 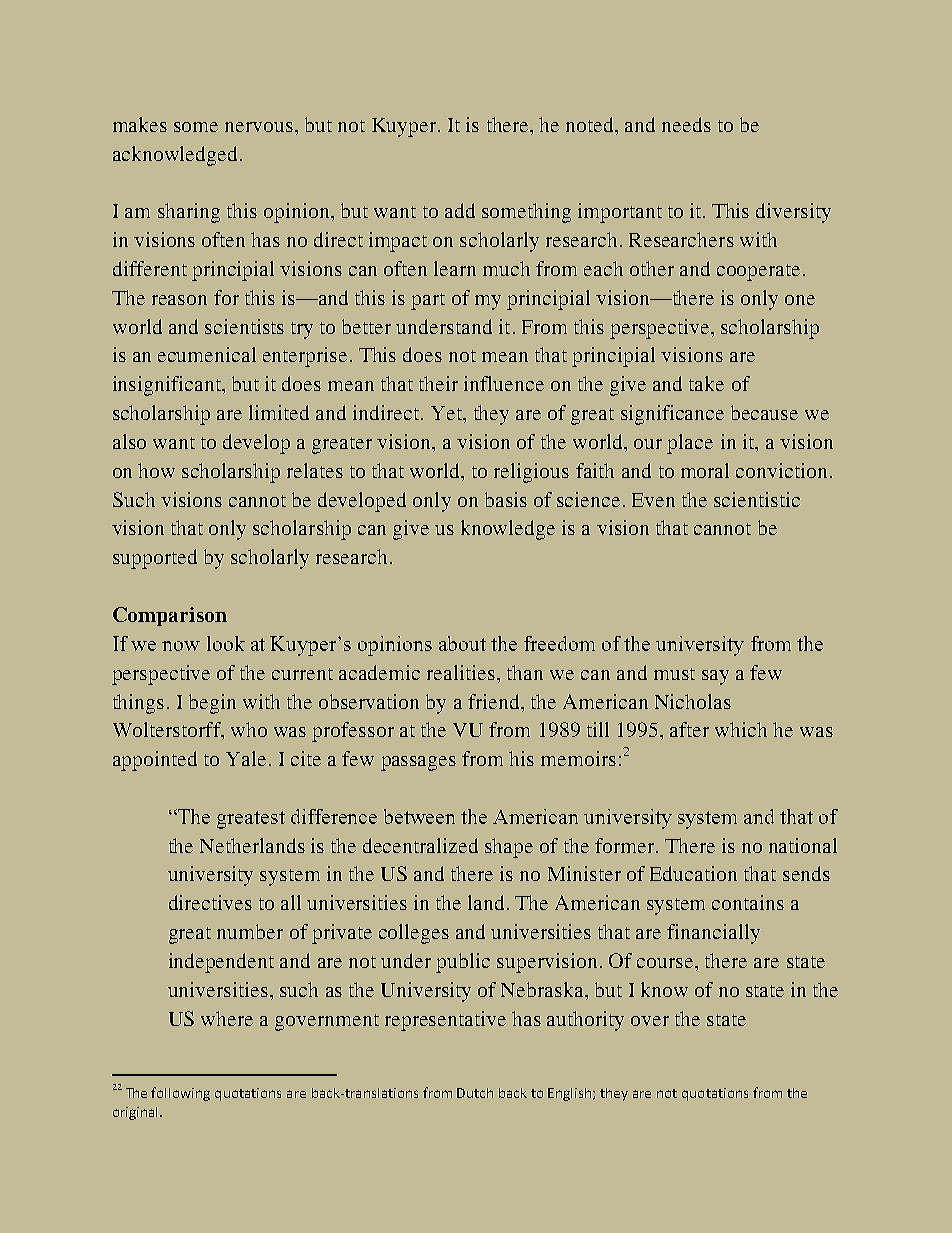 I want to click on nervous, so click(x=259, y=127).
